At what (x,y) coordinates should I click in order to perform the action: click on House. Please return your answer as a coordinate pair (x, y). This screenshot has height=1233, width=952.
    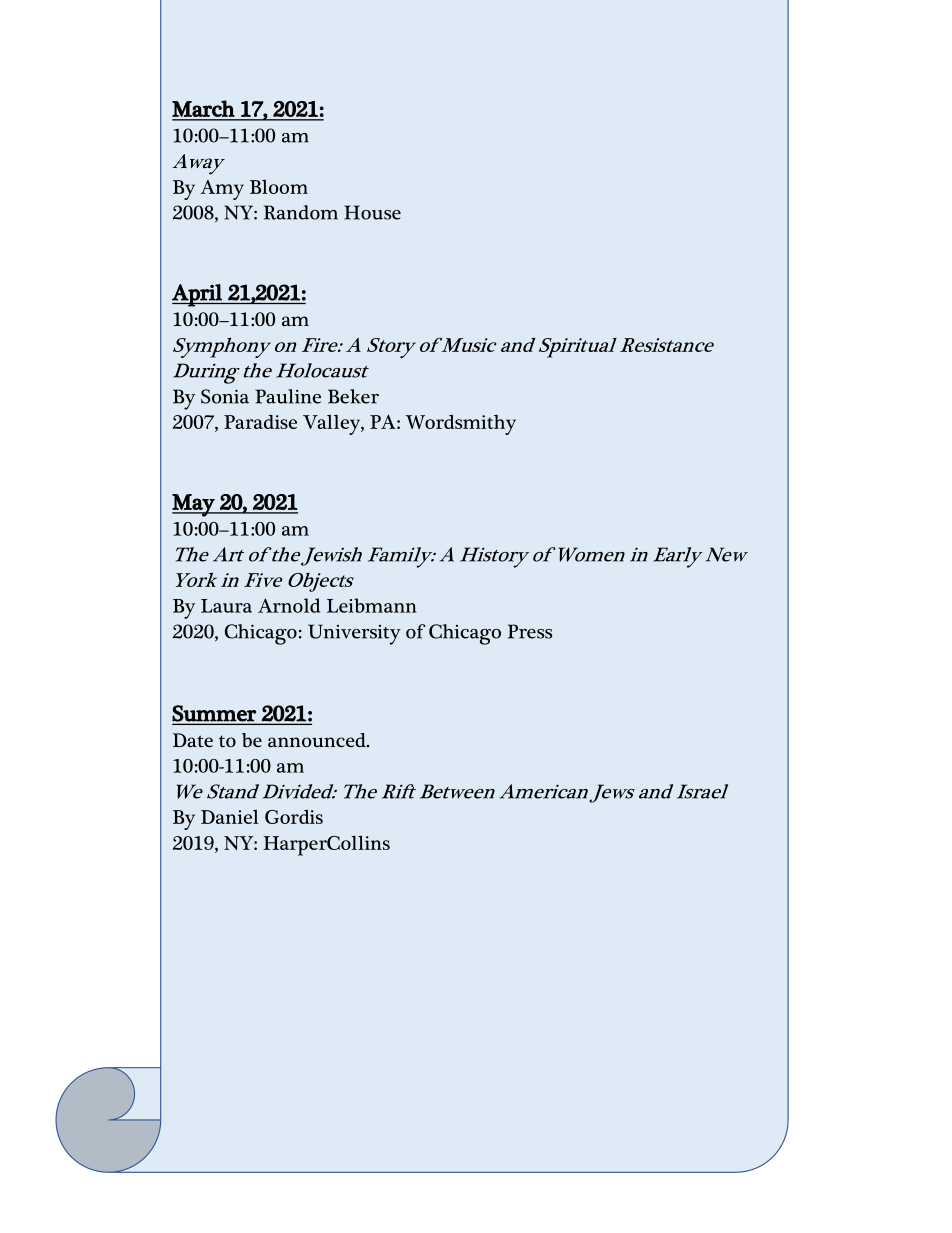
    Looking at the image, I should click on (372, 212).
